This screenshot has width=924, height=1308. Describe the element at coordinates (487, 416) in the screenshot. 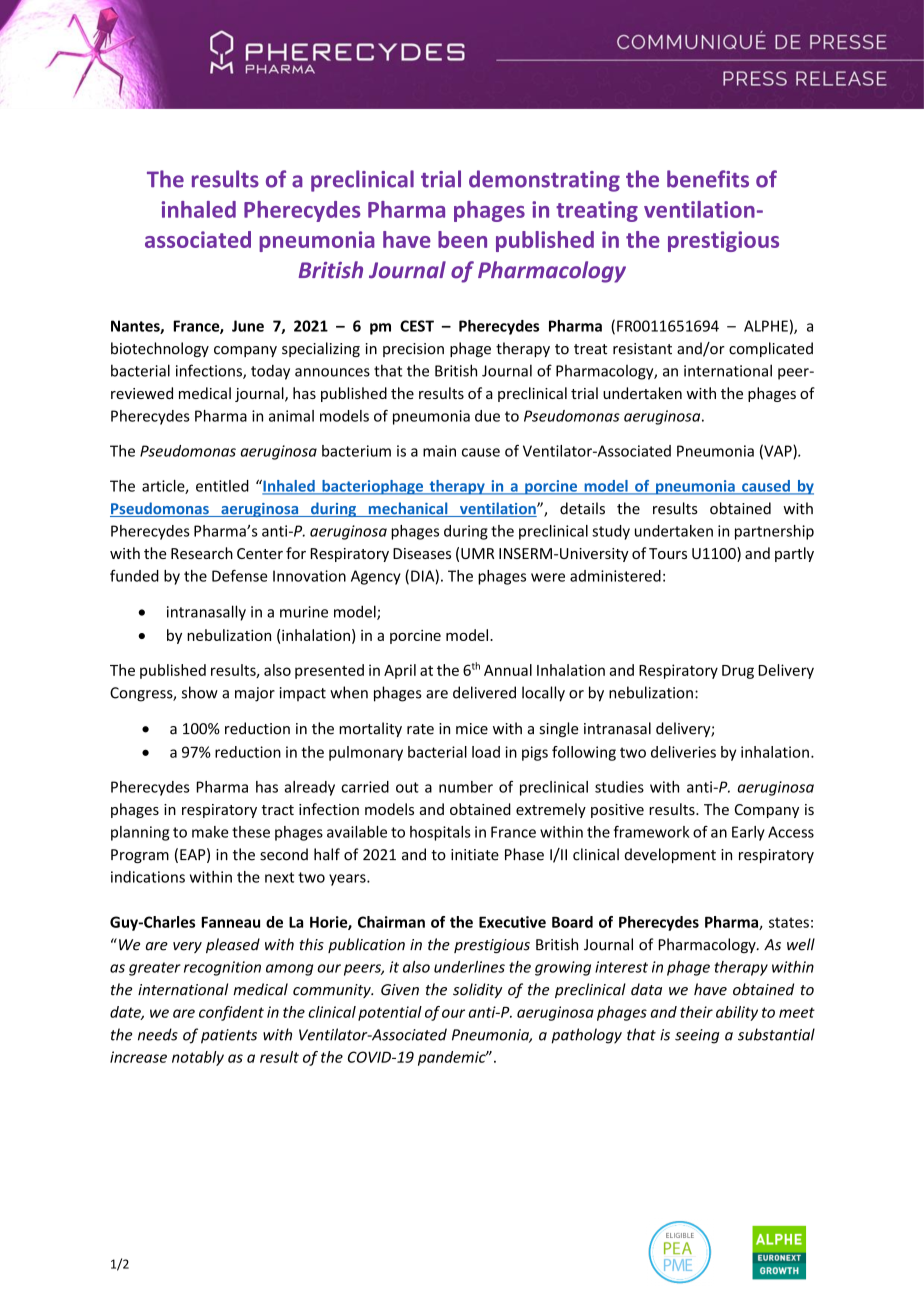

I see `due` at that location.
